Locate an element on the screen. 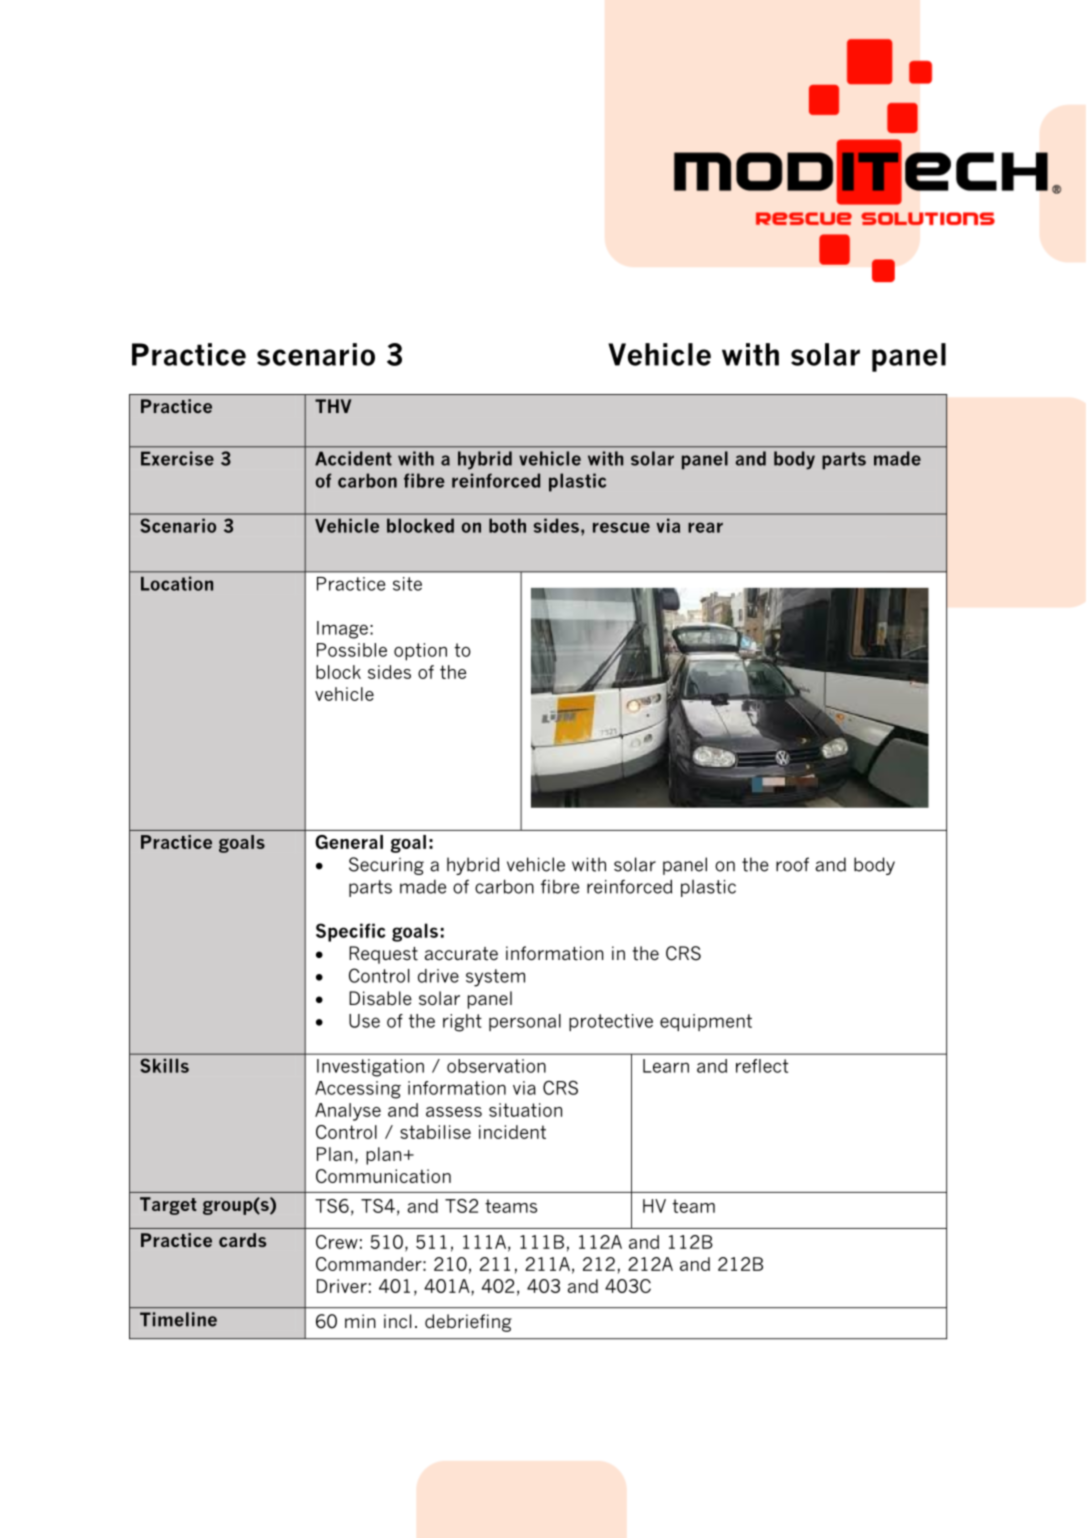  reflect is located at coordinates (762, 1066).
